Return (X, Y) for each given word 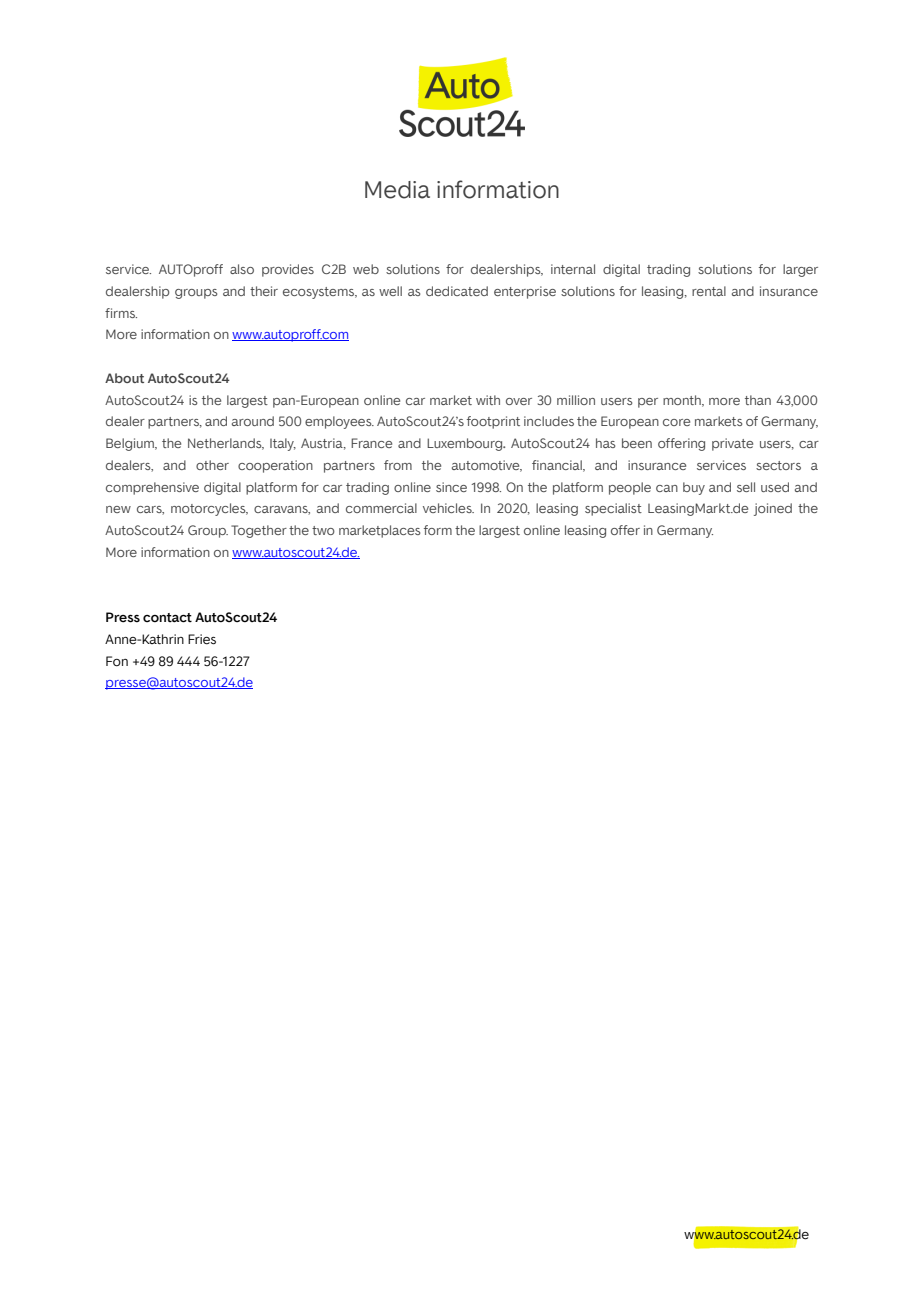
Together (259, 531)
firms (121, 313)
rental (709, 291)
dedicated (457, 291)
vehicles (448, 508)
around (253, 421)
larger (800, 270)
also (242, 269)
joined (773, 509)
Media (397, 190)
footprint (493, 422)
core (676, 422)
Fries (202, 639)
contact (167, 618)
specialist (613, 509)
